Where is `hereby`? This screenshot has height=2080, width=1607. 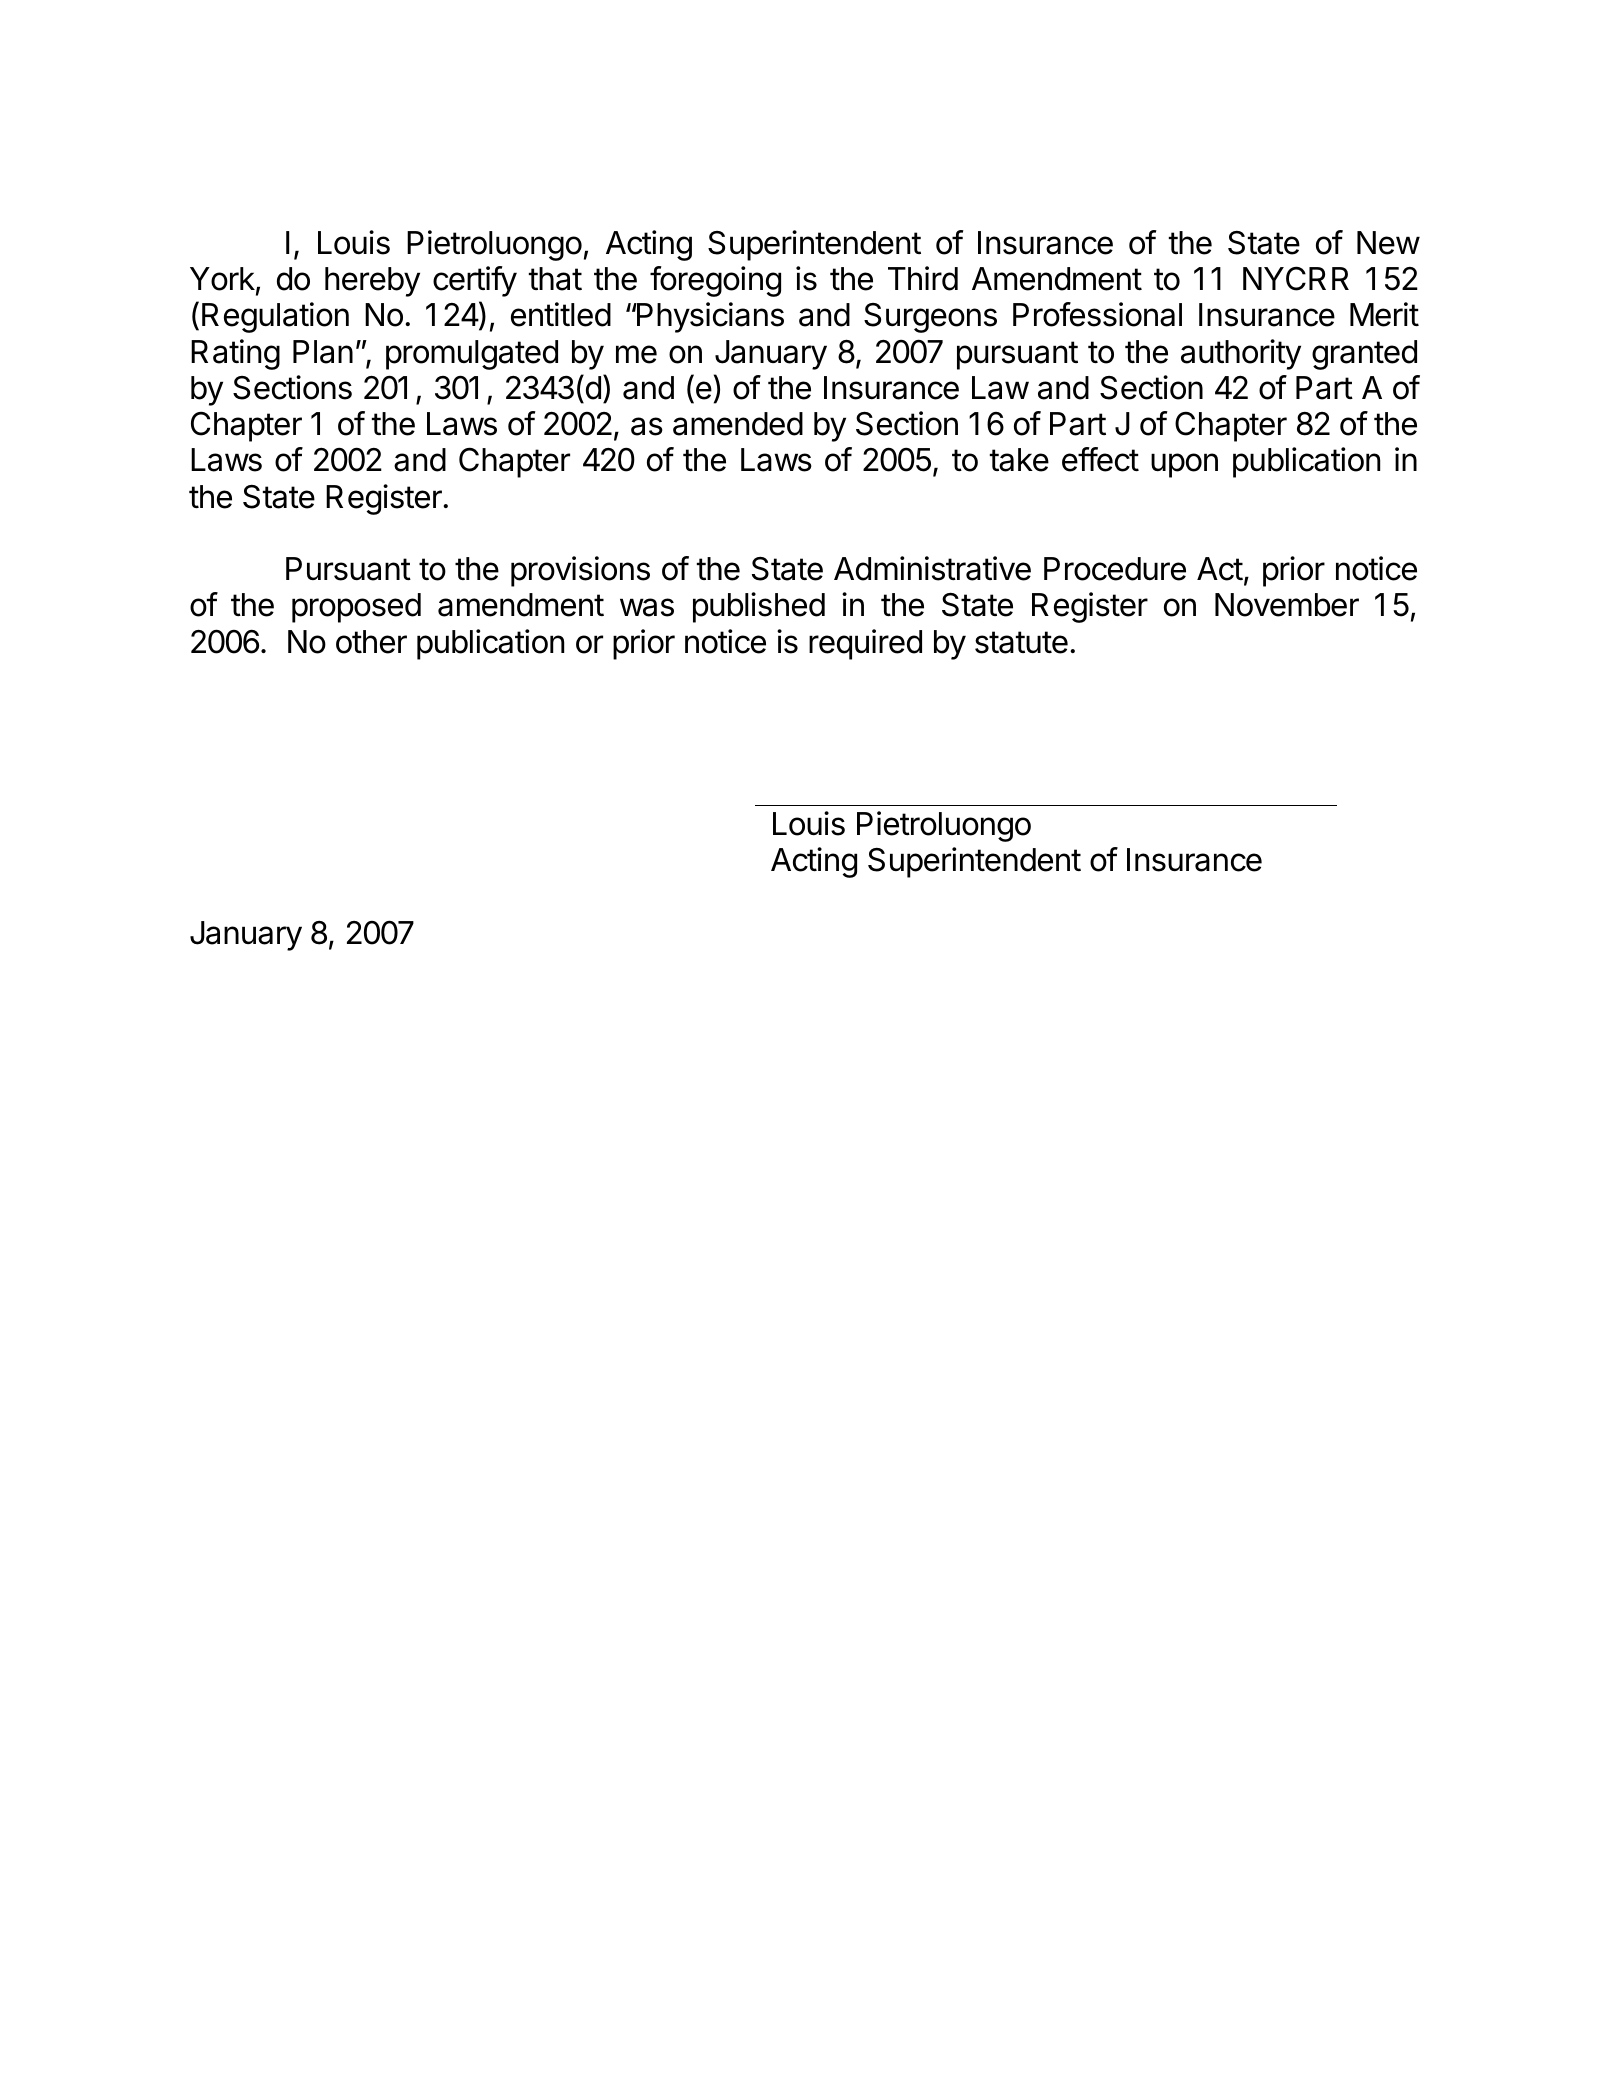
hereby is located at coordinates (372, 282).
